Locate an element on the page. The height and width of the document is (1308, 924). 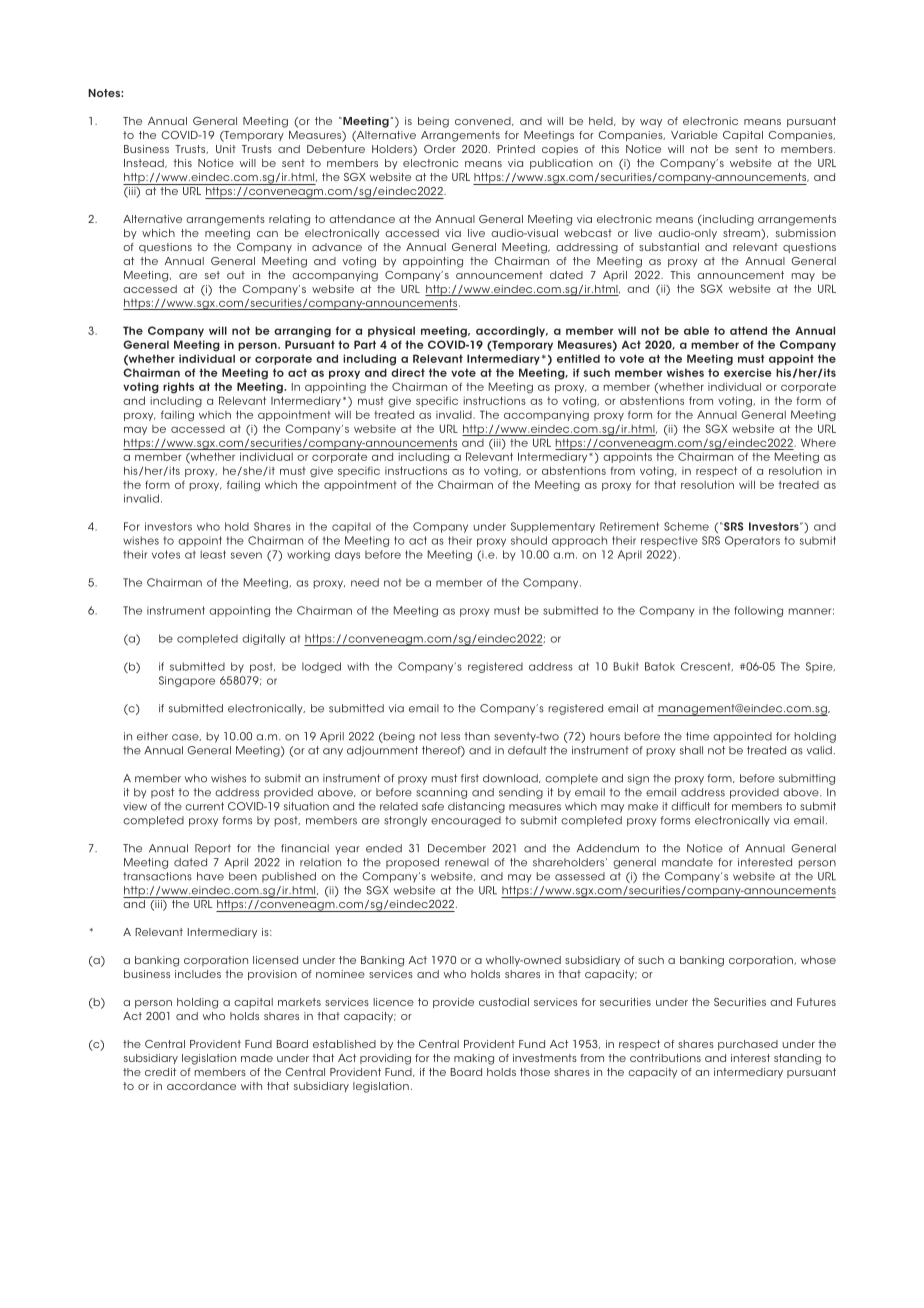
Unit is located at coordinates (226, 149).
